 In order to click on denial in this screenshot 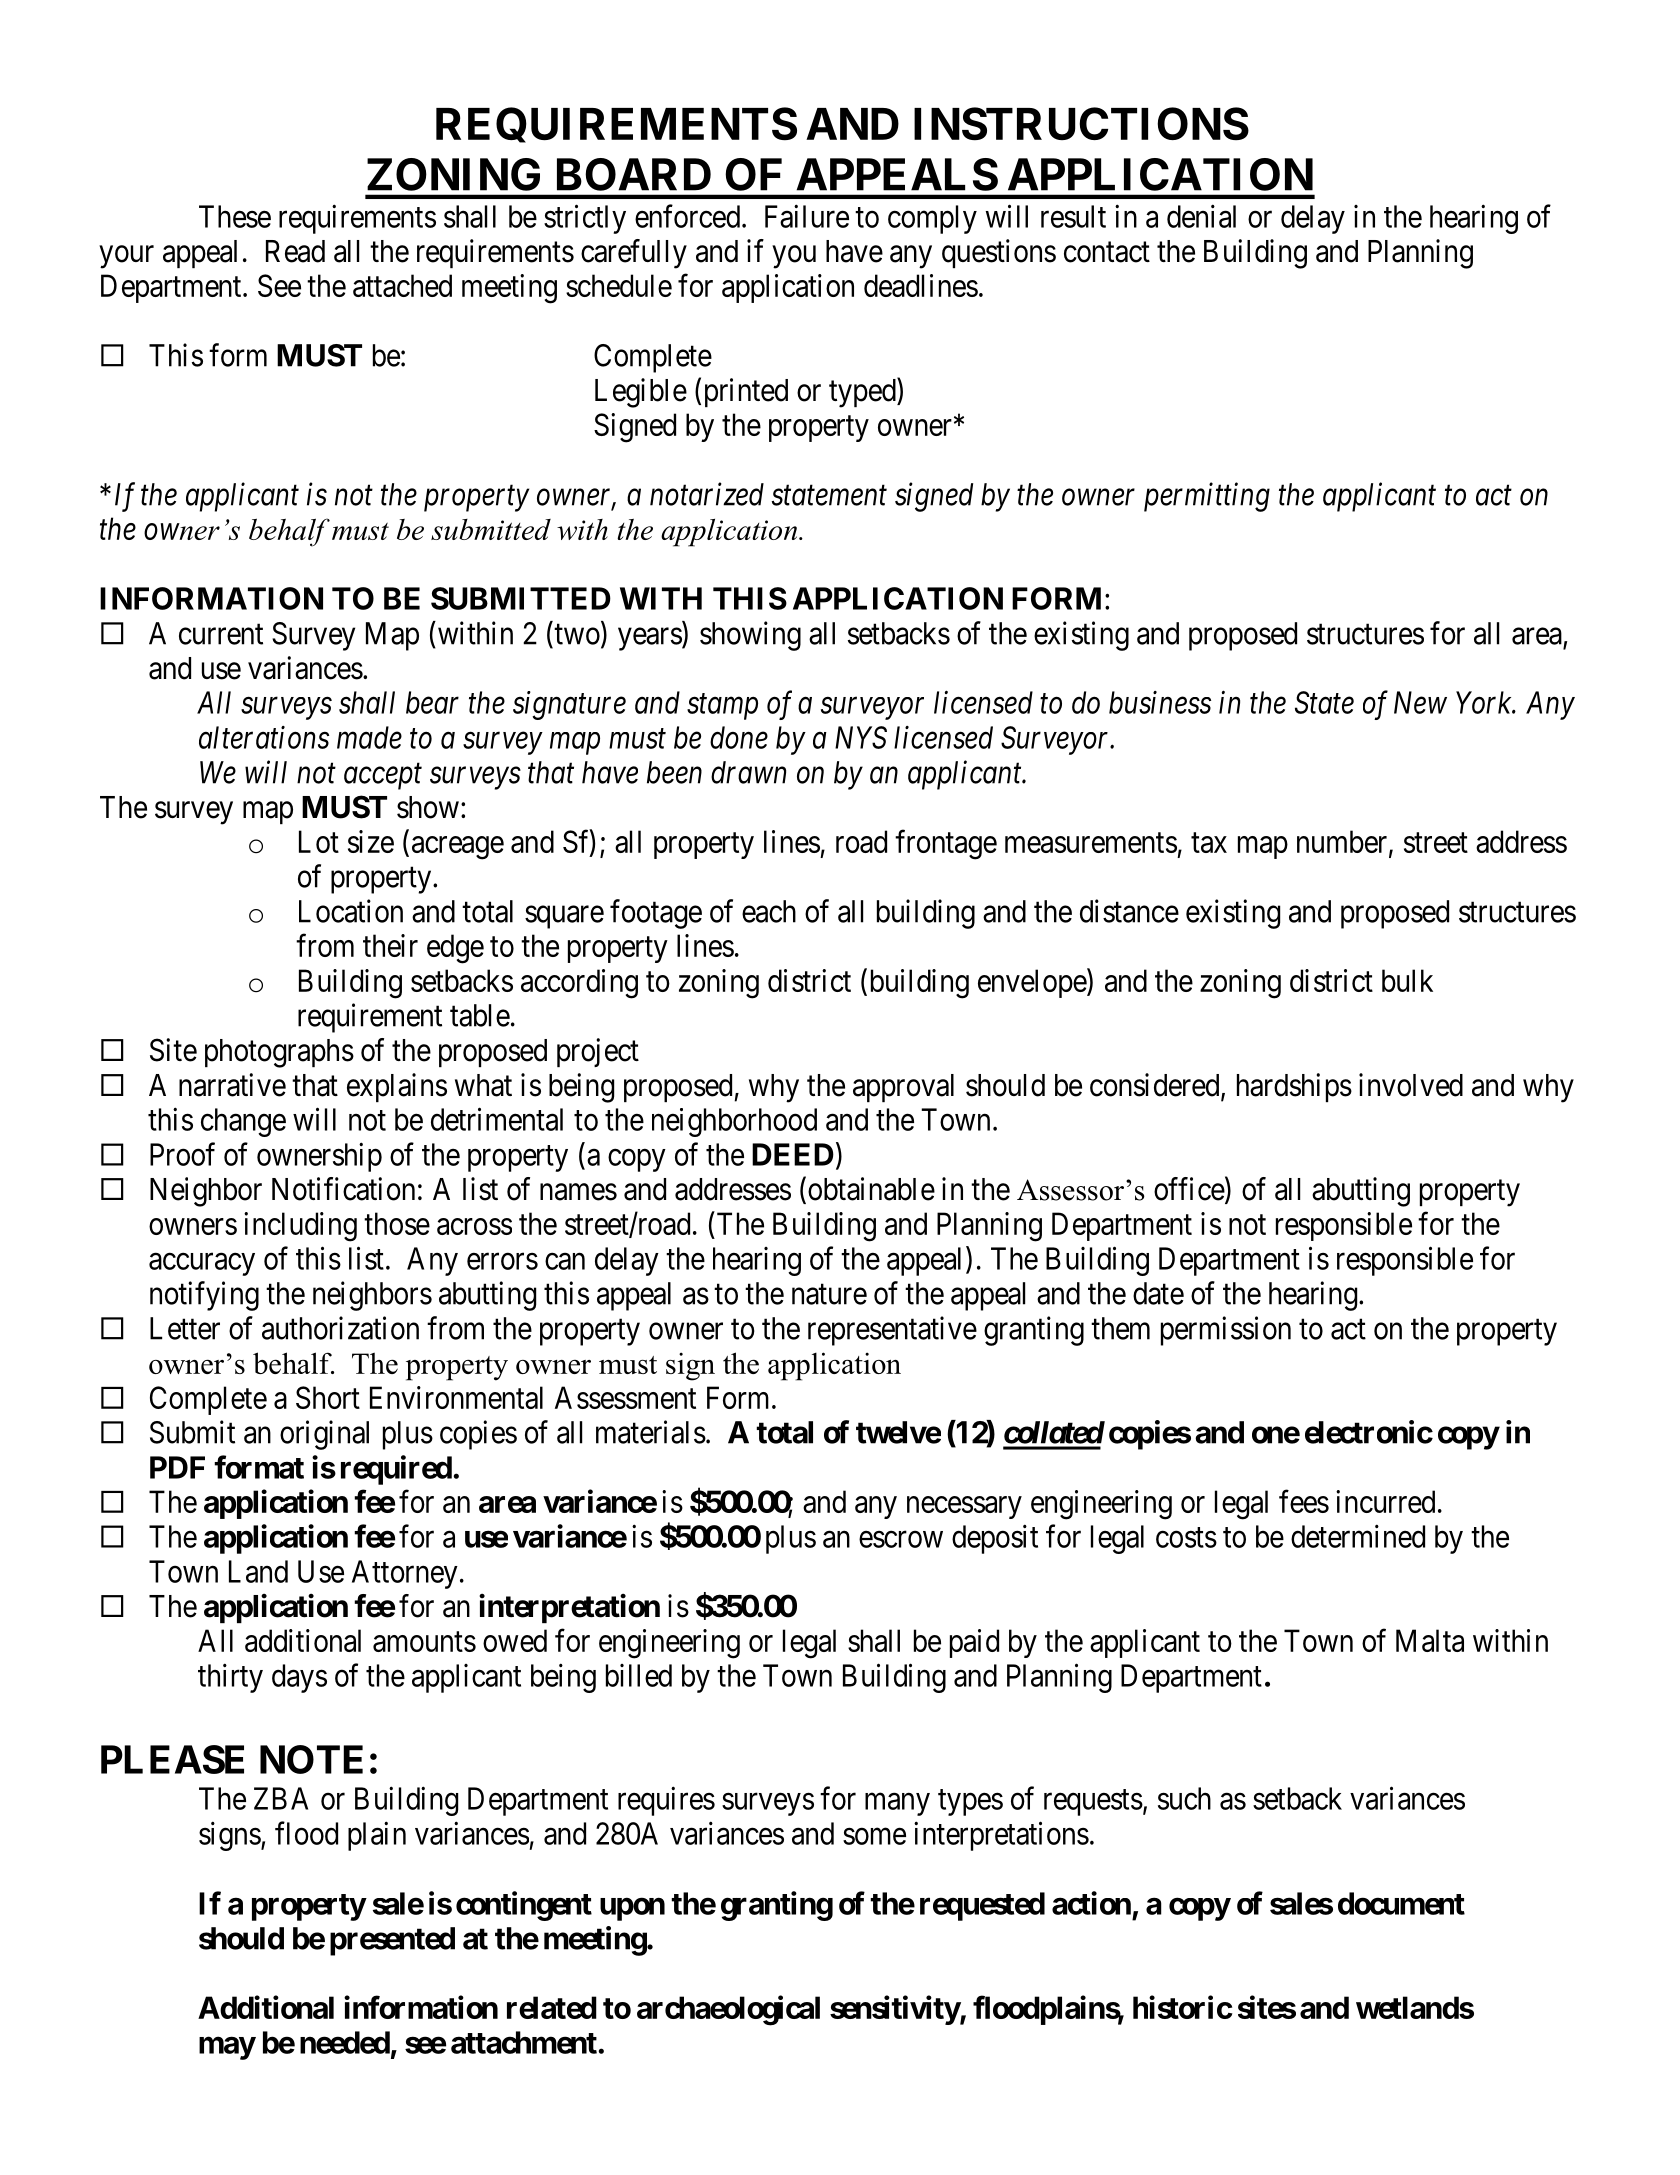, I will do `click(1201, 216)`.
